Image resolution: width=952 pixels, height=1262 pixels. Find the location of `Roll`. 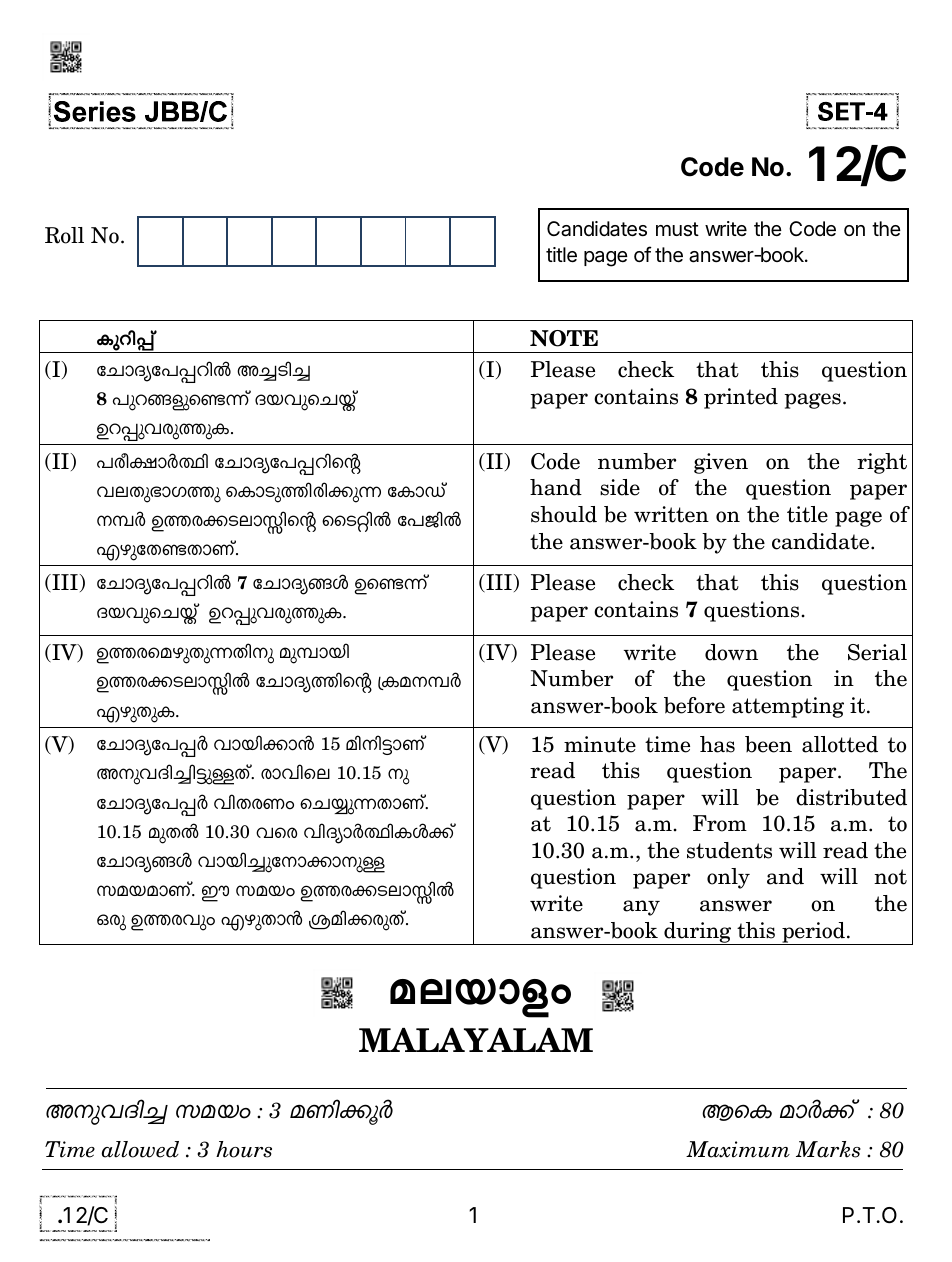

Roll is located at coordinates (64, 235).
